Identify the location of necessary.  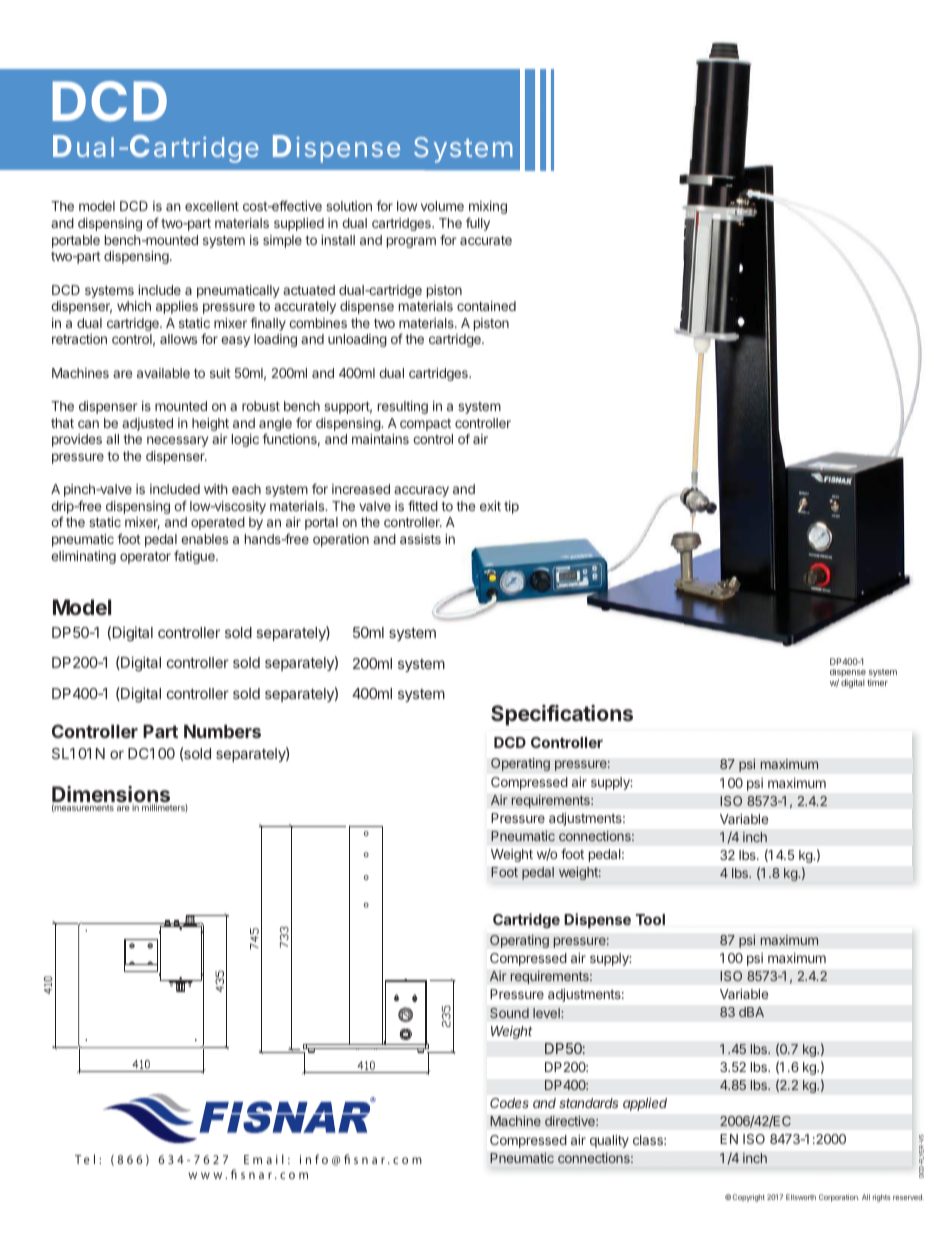
(177, 441).
